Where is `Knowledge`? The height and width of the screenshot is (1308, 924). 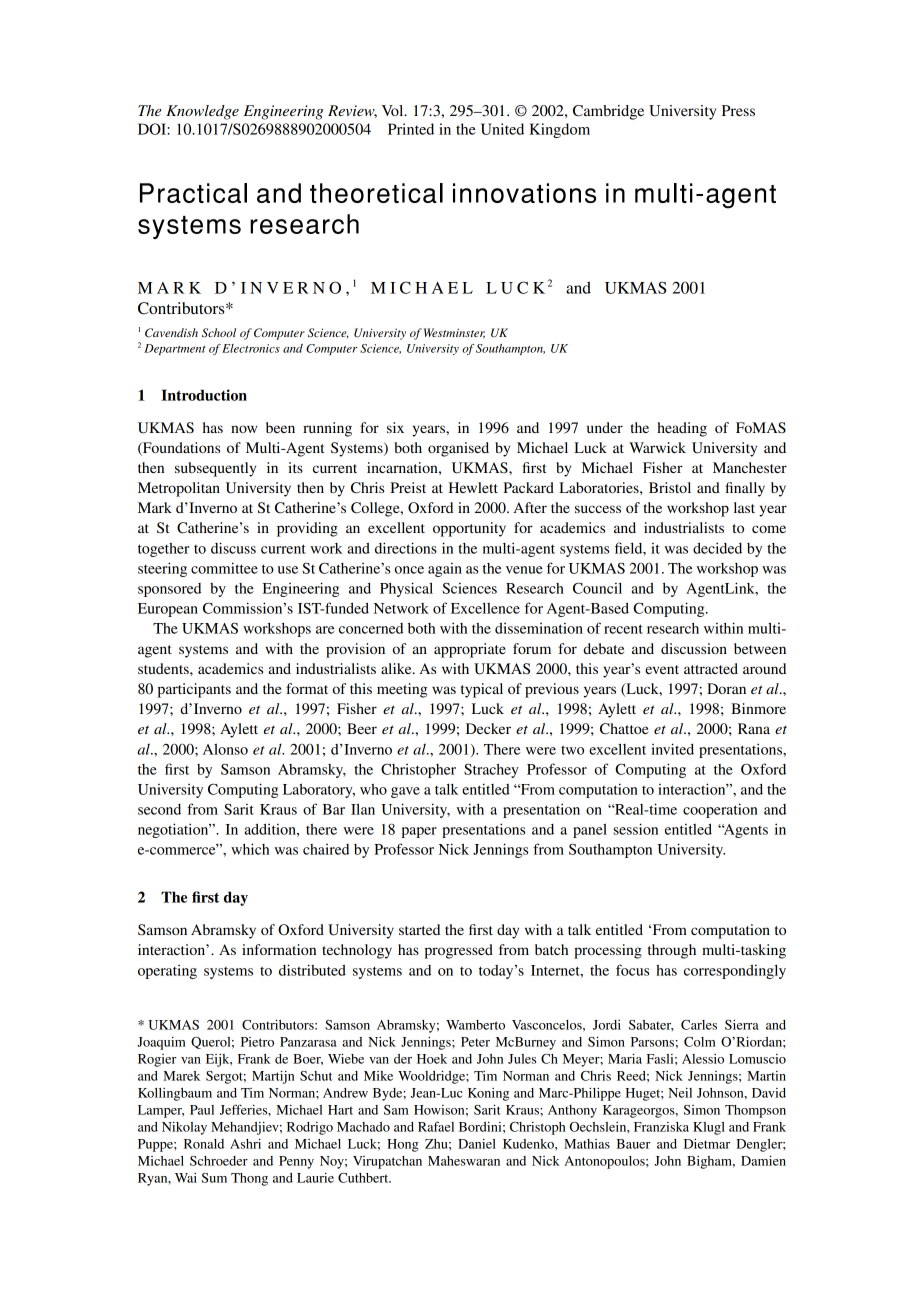 Knowledge is located at coordinates (202, 112).
